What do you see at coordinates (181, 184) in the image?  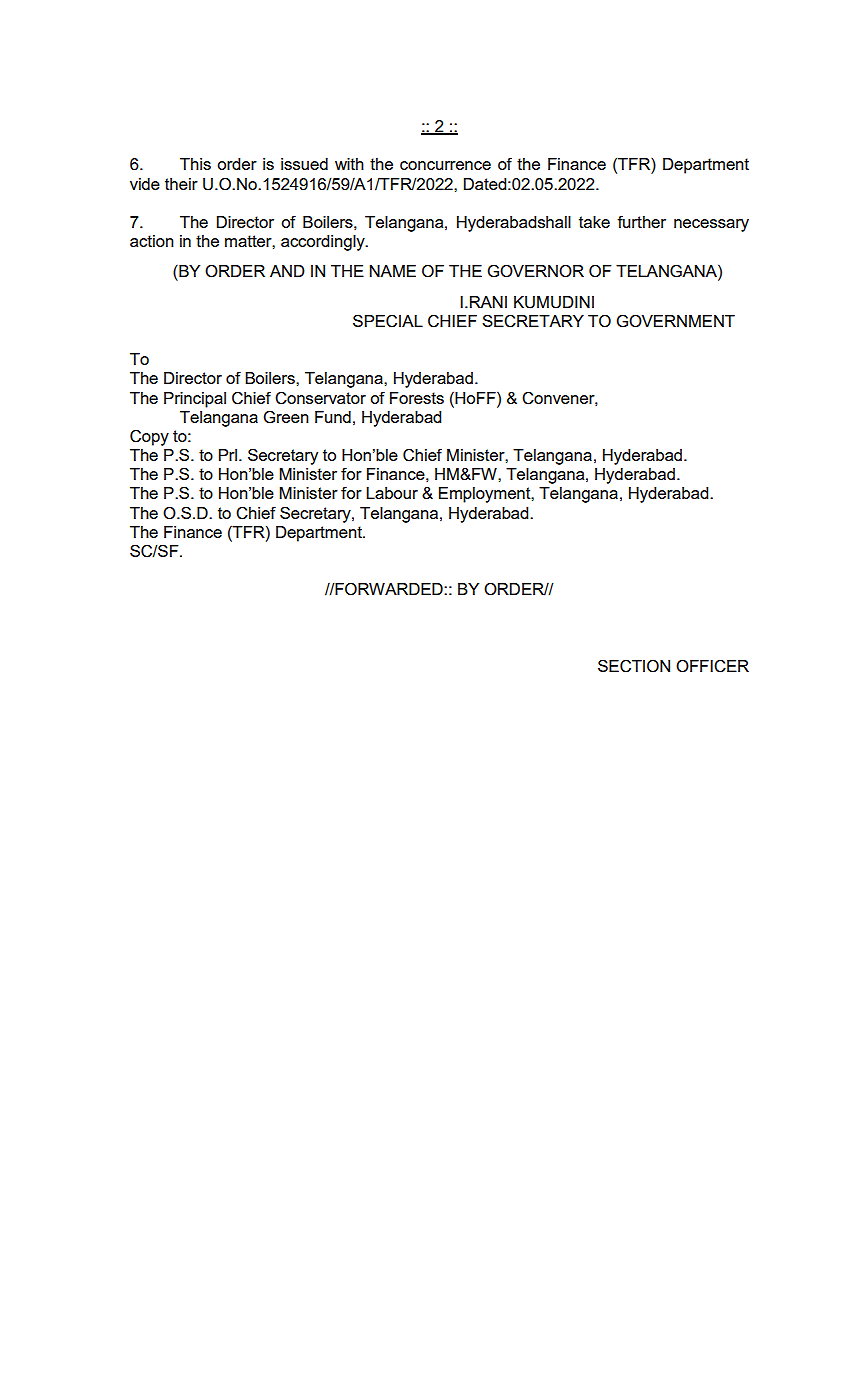 I see `their` at bounding box center [181, 184].
